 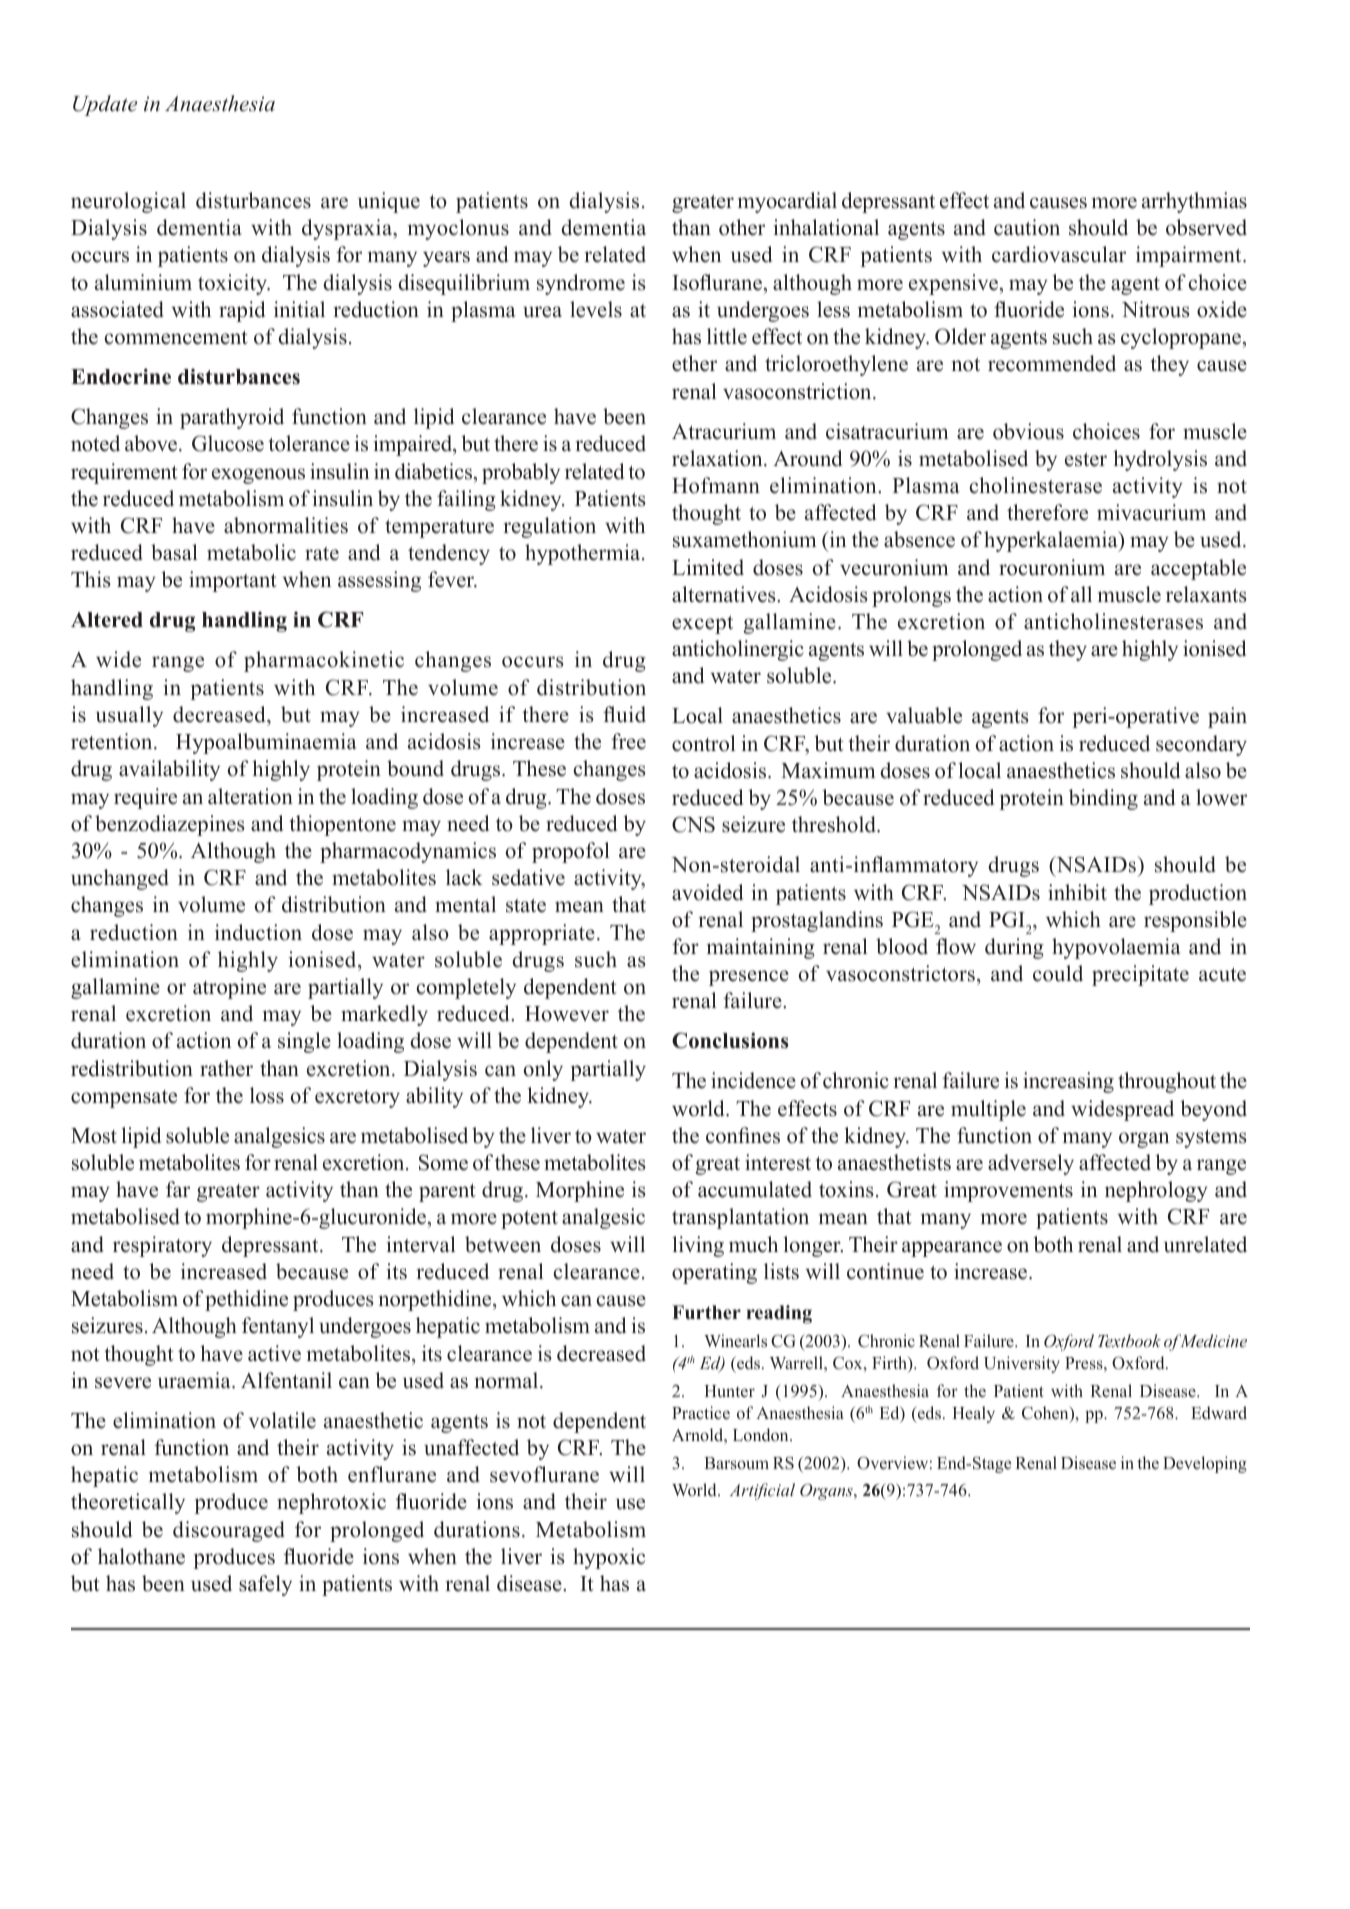 I want to click on benzodiazepines, so click(x=170, y=825).
